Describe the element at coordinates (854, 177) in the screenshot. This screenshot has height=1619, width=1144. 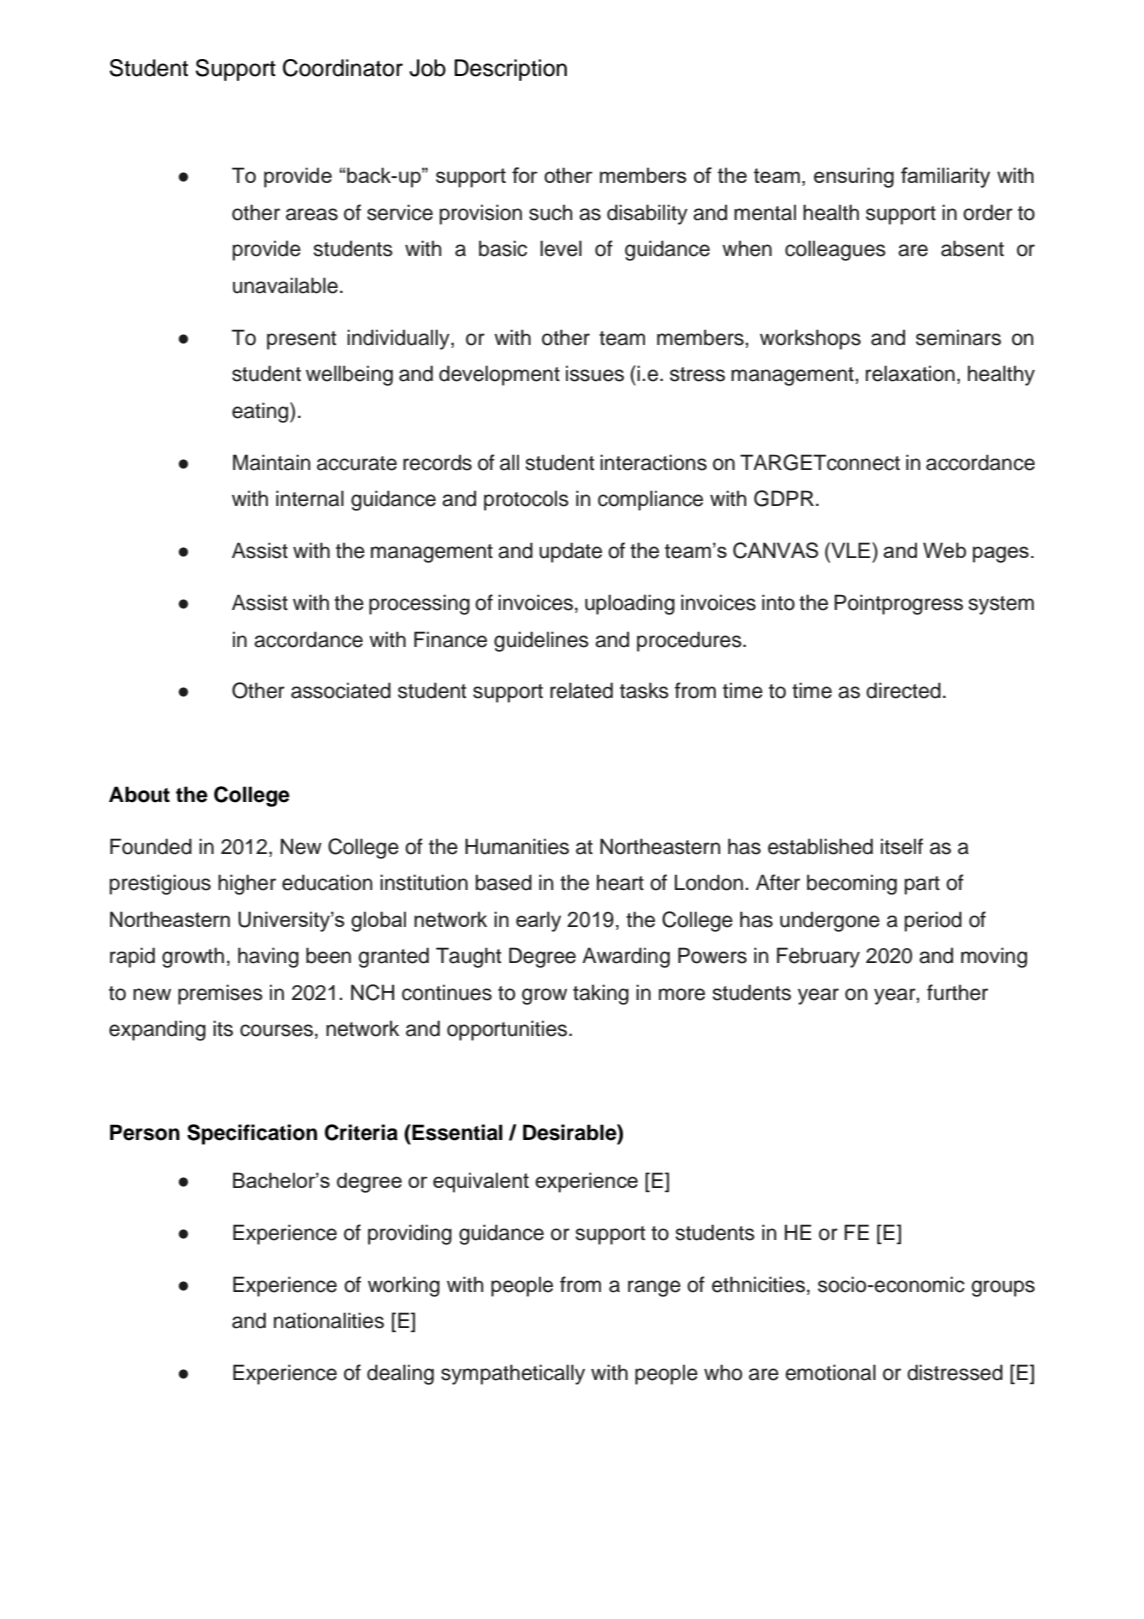
I see `ensuring` at that location.
